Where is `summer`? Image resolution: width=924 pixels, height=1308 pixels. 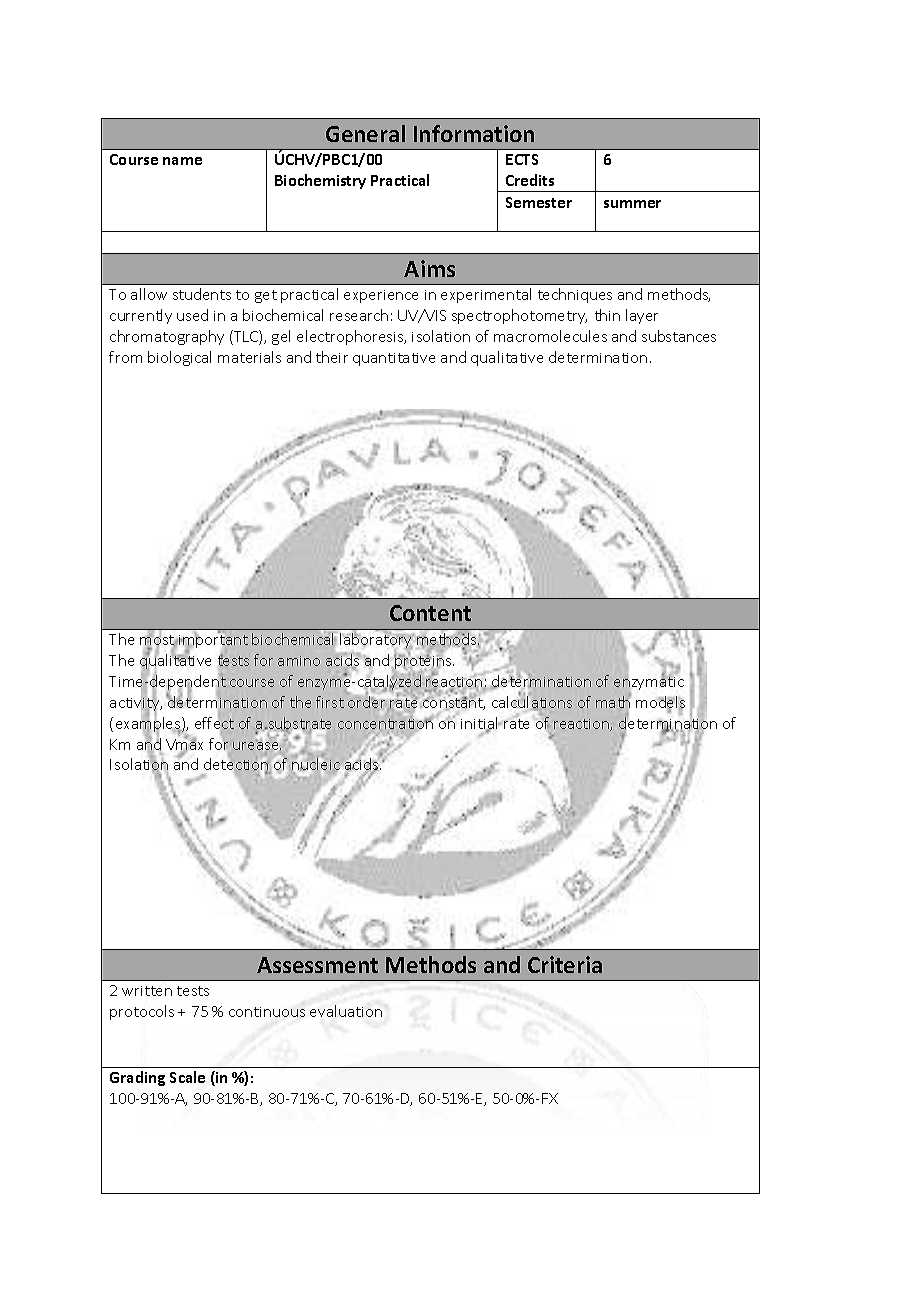
summer is located at coordinates (632, 204).
